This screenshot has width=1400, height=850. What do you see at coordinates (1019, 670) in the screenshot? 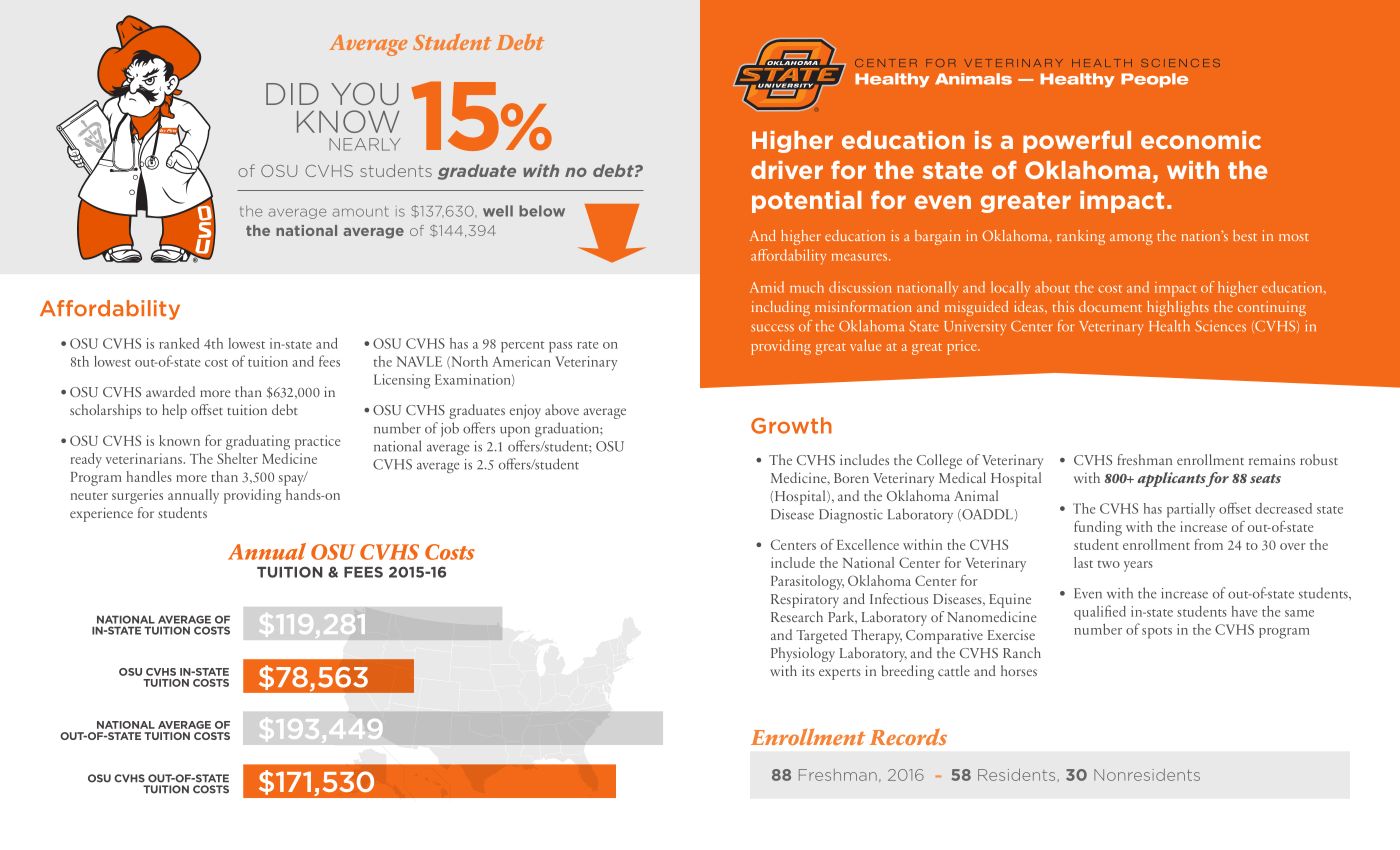
I see `horses` at bounding box center [1019, 670].
